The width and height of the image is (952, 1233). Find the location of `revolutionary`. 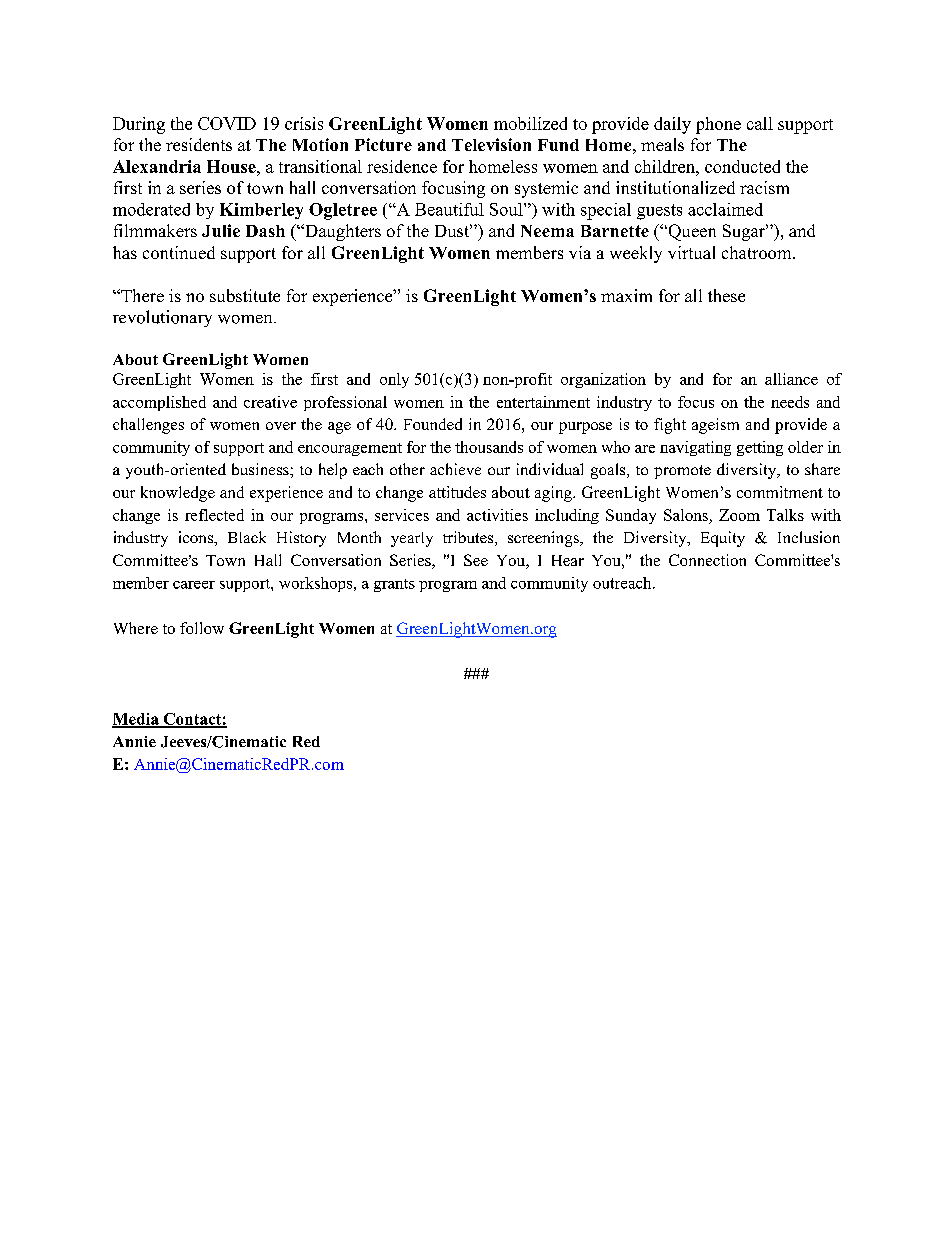

revolutionary is located at coordinates (162, 318).
